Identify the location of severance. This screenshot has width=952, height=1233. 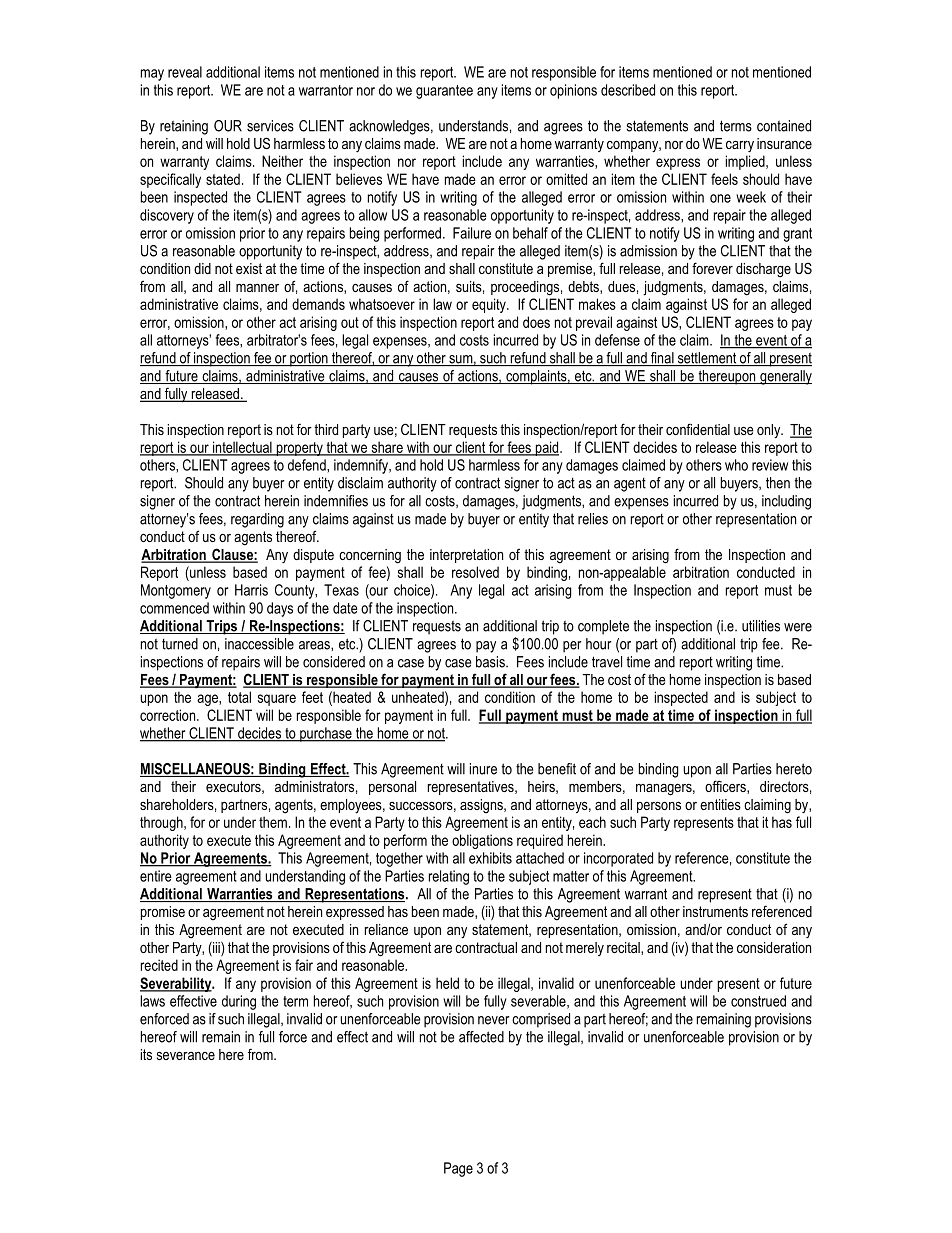
(186, 1056).
